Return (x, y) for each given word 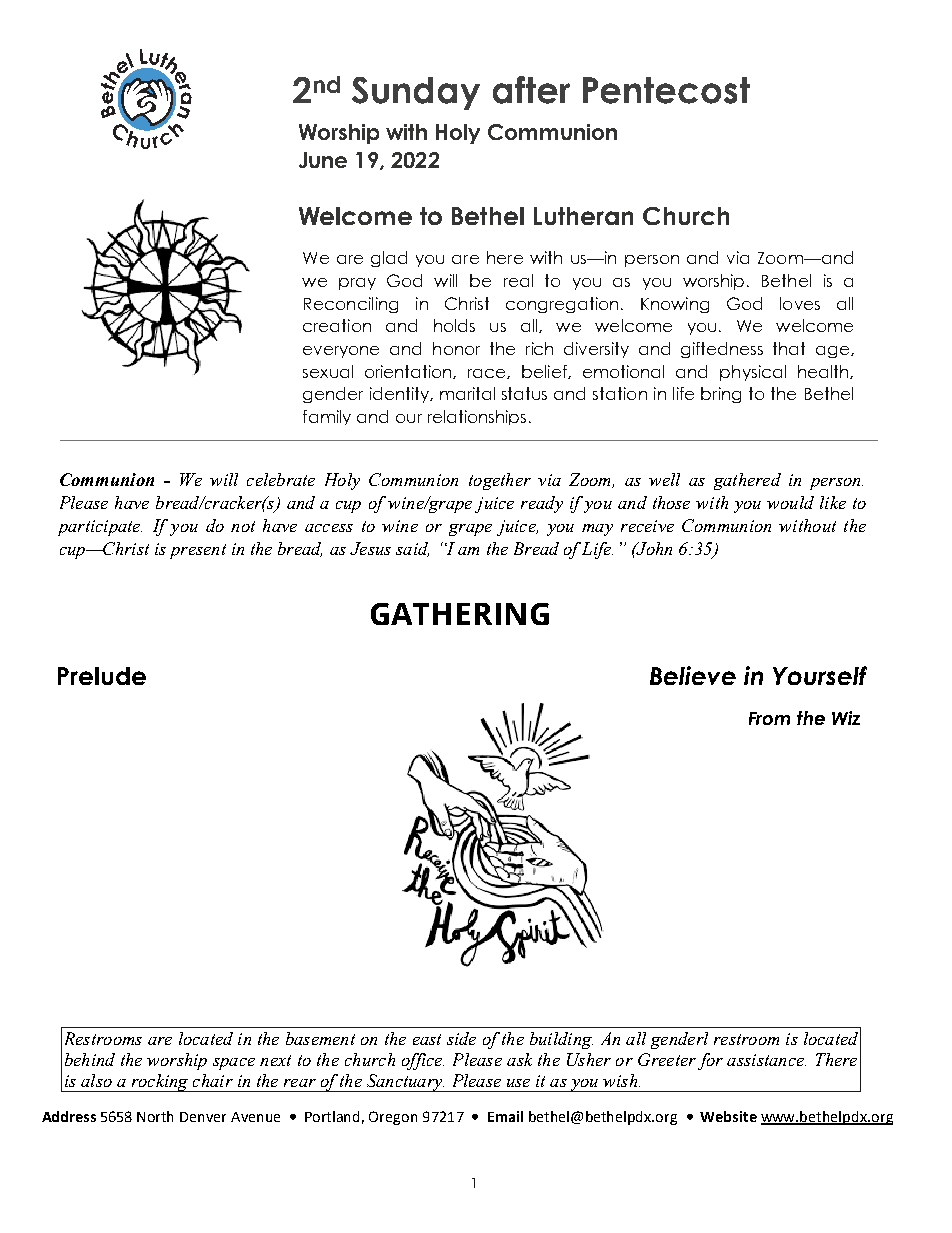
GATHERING (460, 614)
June (323, 160)
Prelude (102, 676)
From (769, 718)
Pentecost (666, 90)
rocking (160, 1083)
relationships (477, 417)
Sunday (416, 93)
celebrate (281, 479)
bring (721, 395)
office (423, 1061)
